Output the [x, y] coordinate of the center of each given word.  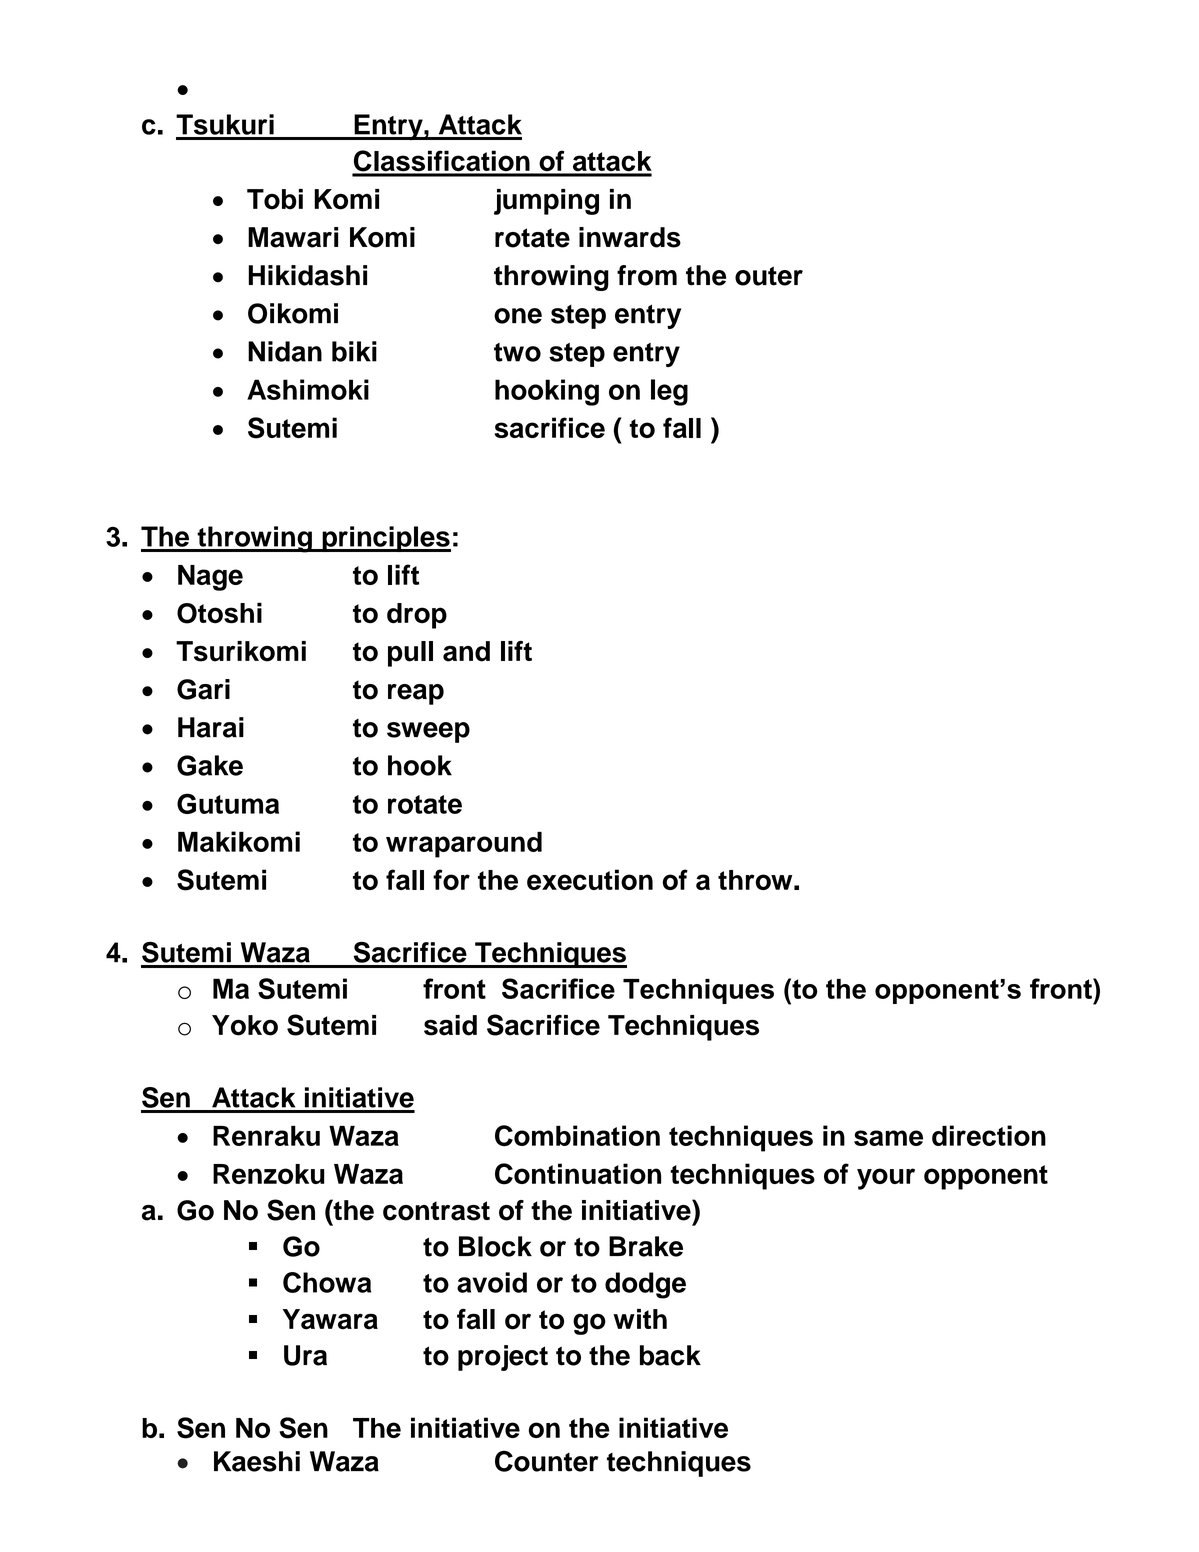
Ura [305, 1355]
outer [769, 276]
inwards [630, 237]
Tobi [275, 199]
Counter [547, 1461]
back [670, 1355]
